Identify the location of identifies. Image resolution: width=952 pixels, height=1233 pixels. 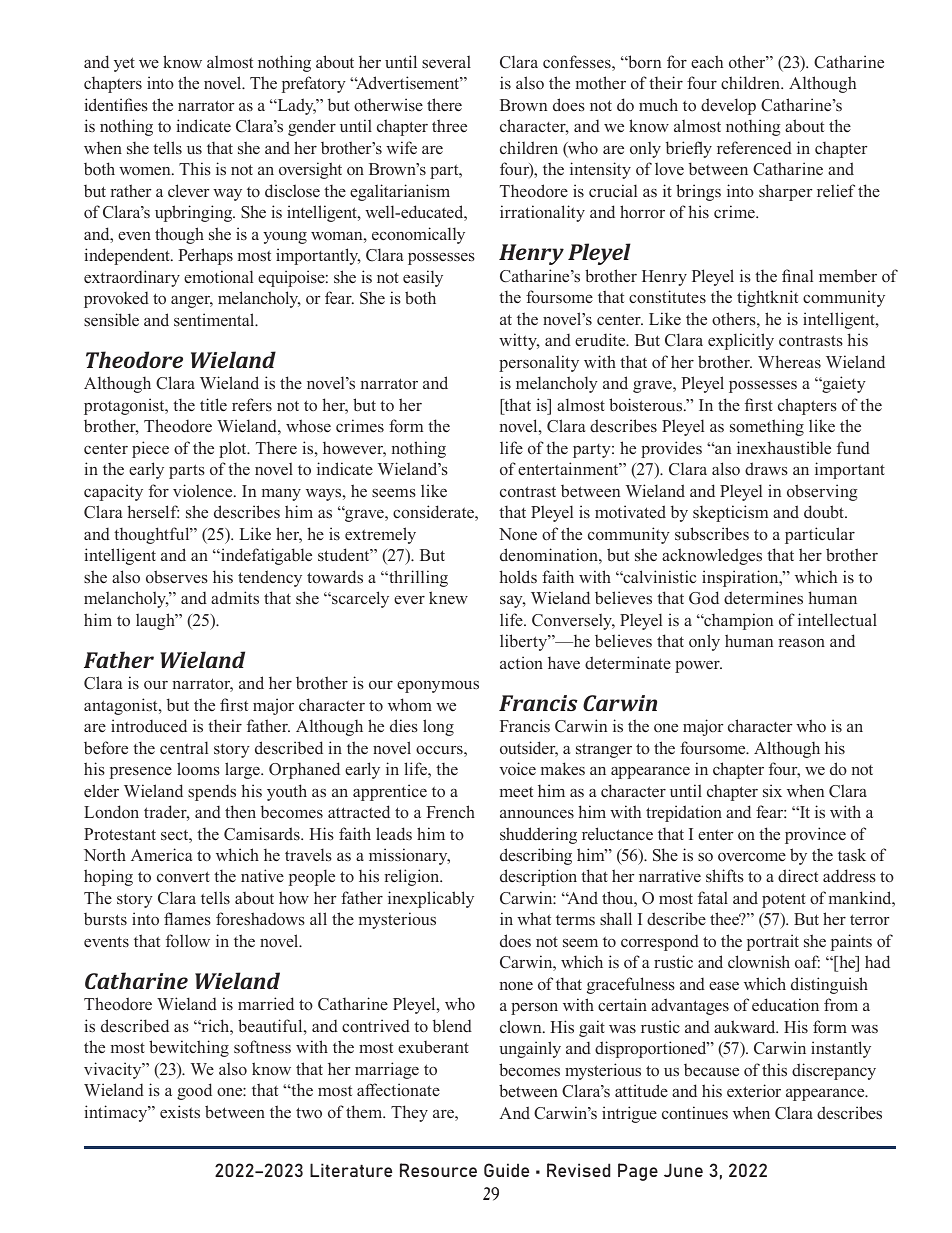
(116, 105).
